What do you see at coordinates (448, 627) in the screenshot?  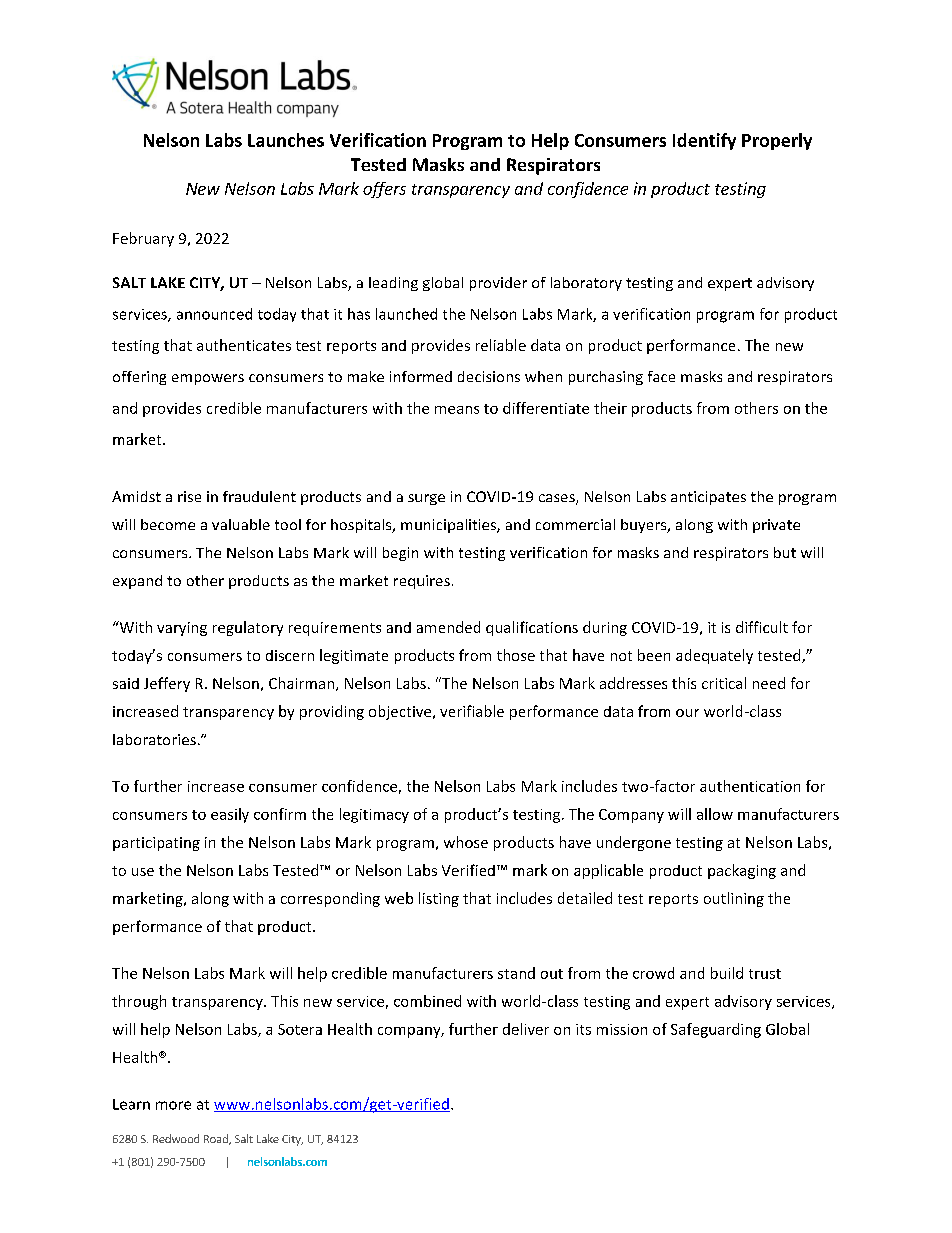 I see `amended` at bounding box center [448, 627].
